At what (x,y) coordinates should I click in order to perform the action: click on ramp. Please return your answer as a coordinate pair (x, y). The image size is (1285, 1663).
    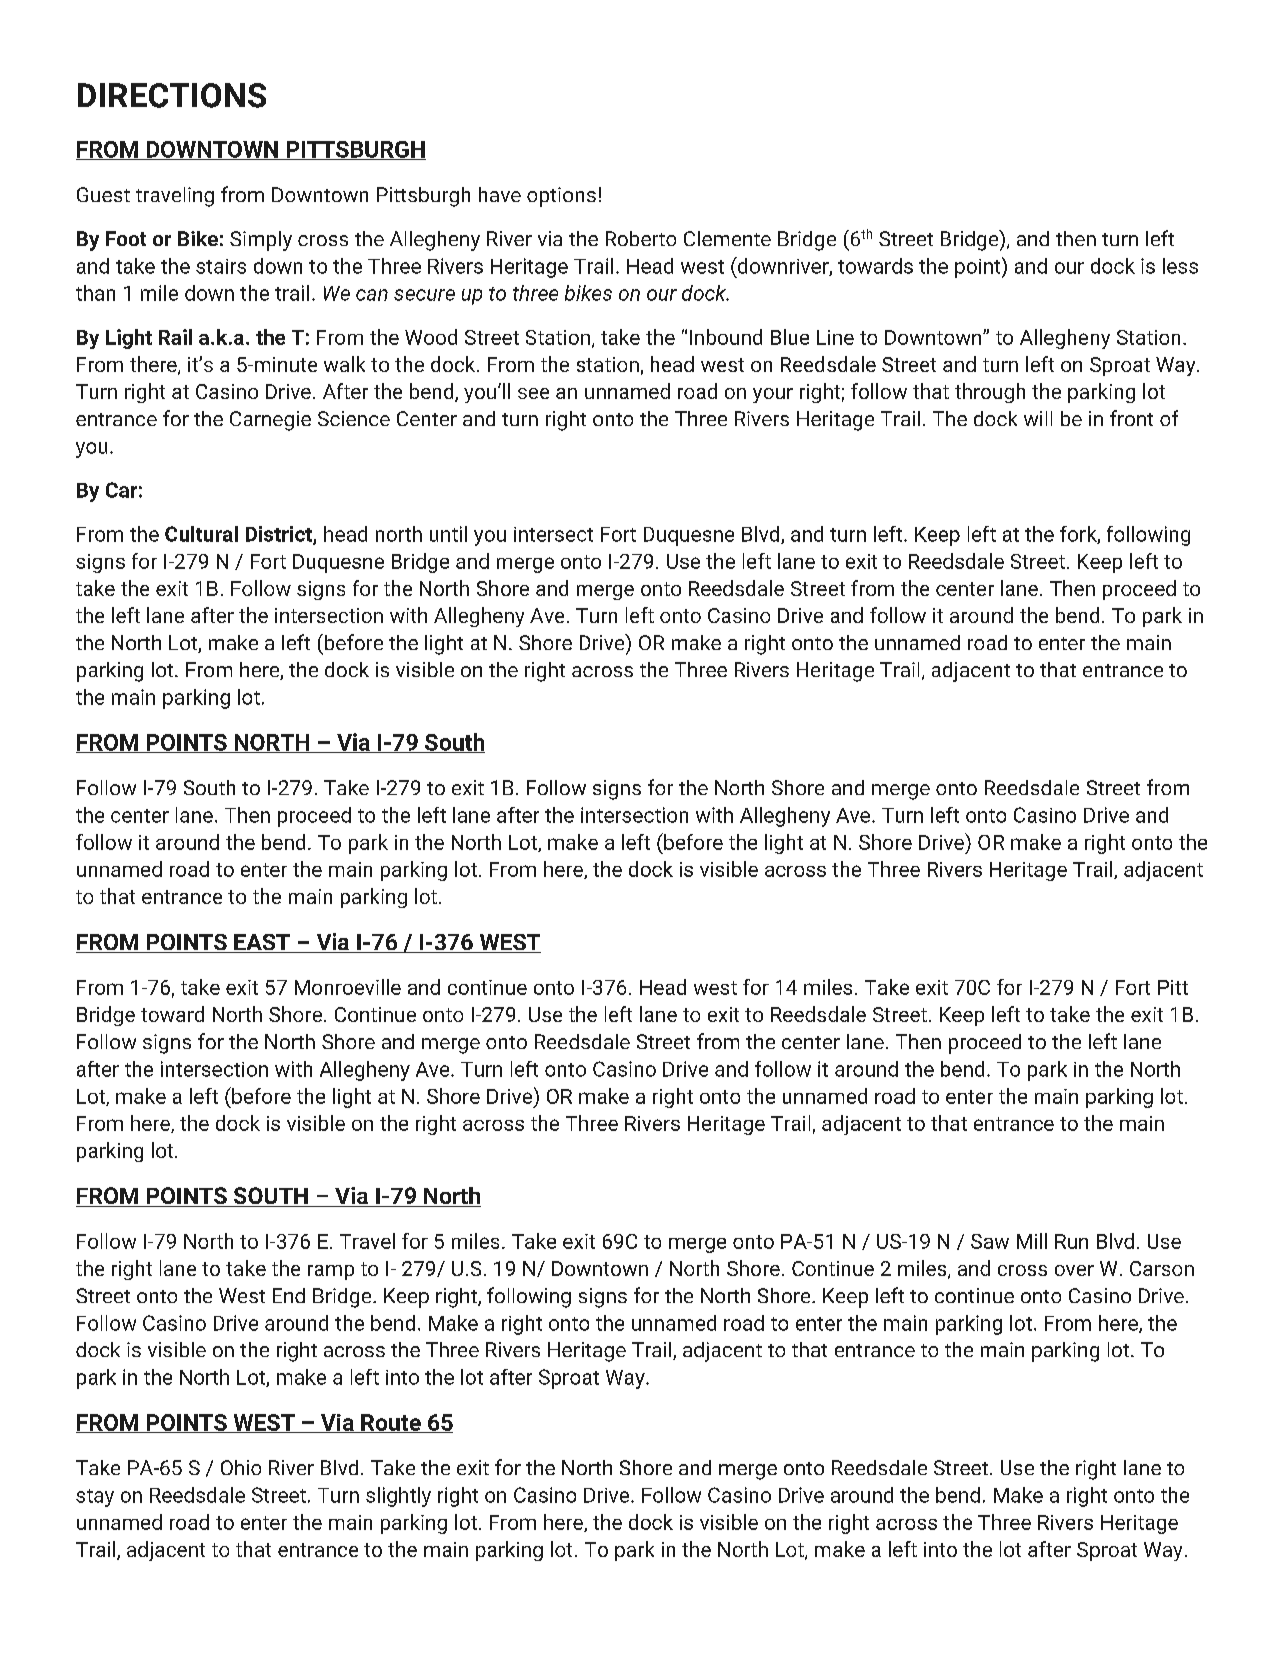
    Looking at the image, I should click on (331, 1272).
